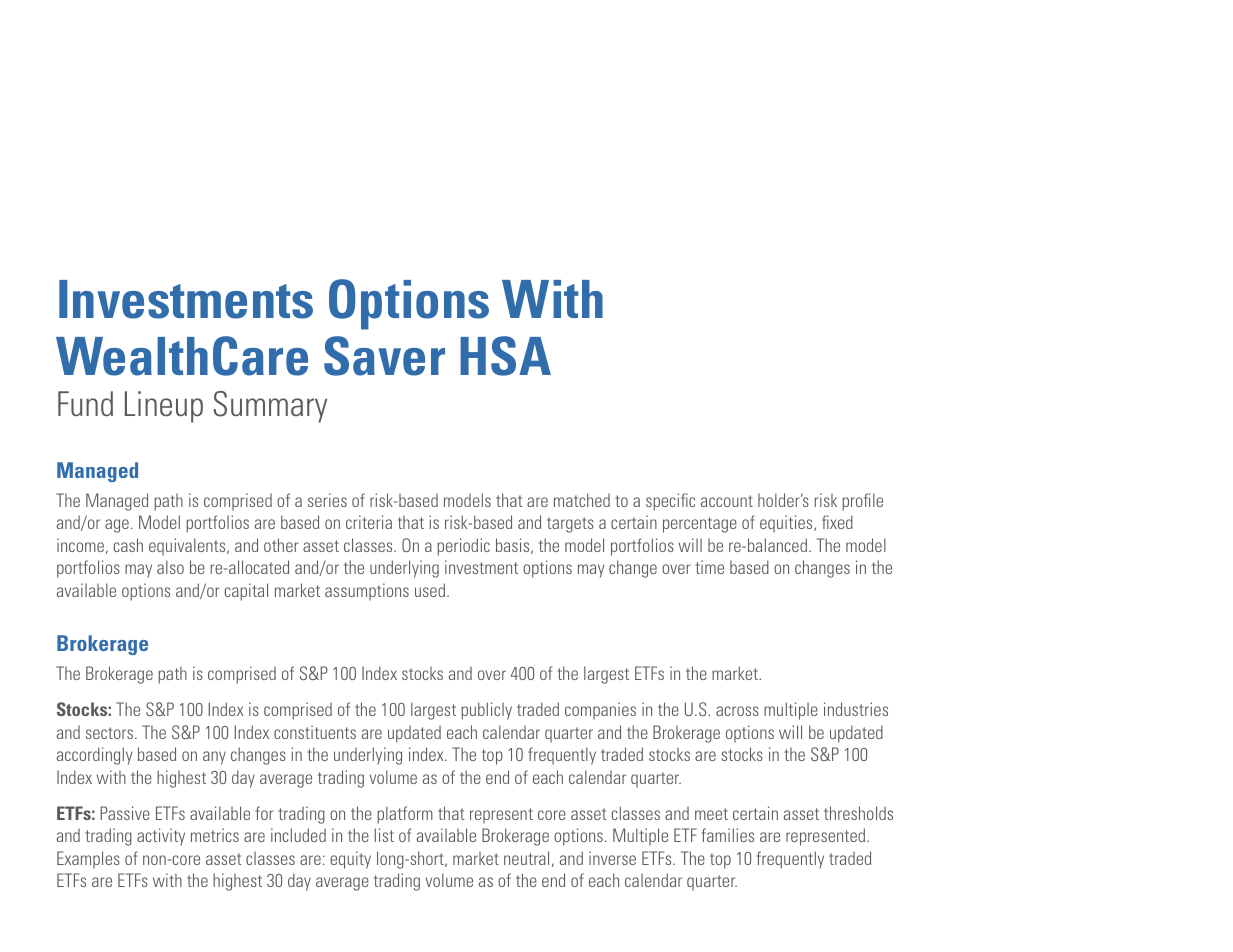 This image has height=952, width=1233. Describe the element at coordinates (505, 356) in the image. I see `HSA` at that location.
